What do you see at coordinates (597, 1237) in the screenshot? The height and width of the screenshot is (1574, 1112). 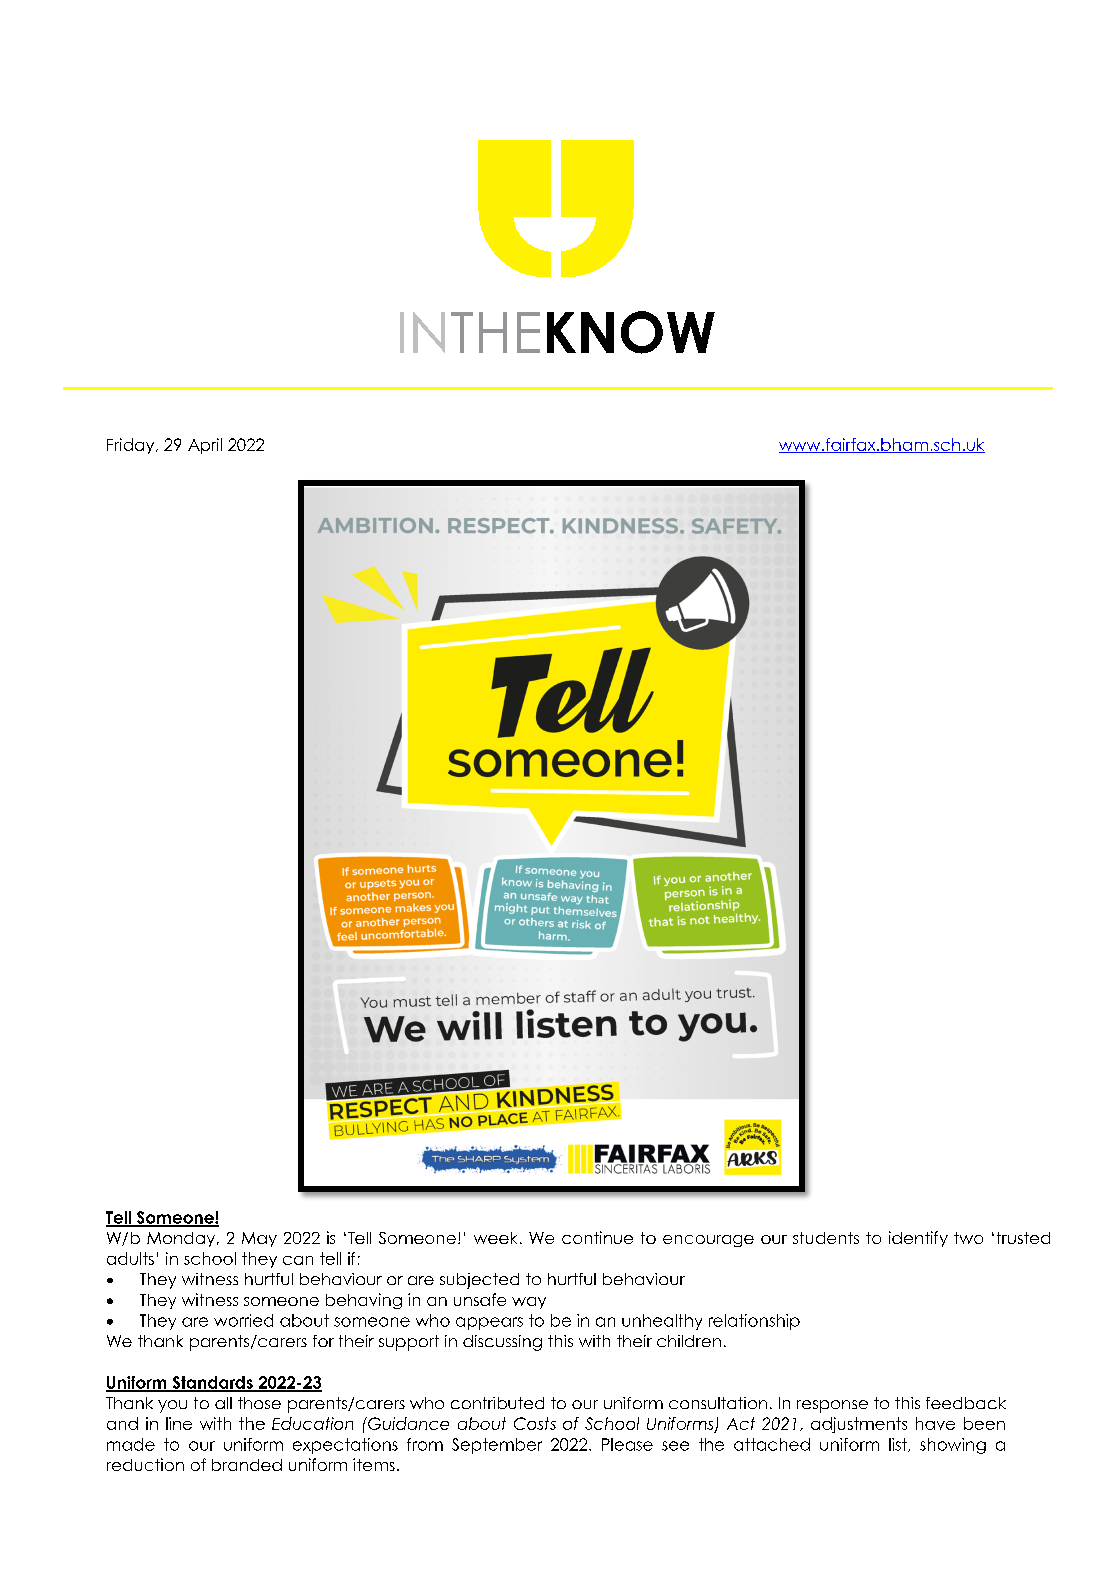 I see `continue` at bounding box center [597, 1237].
